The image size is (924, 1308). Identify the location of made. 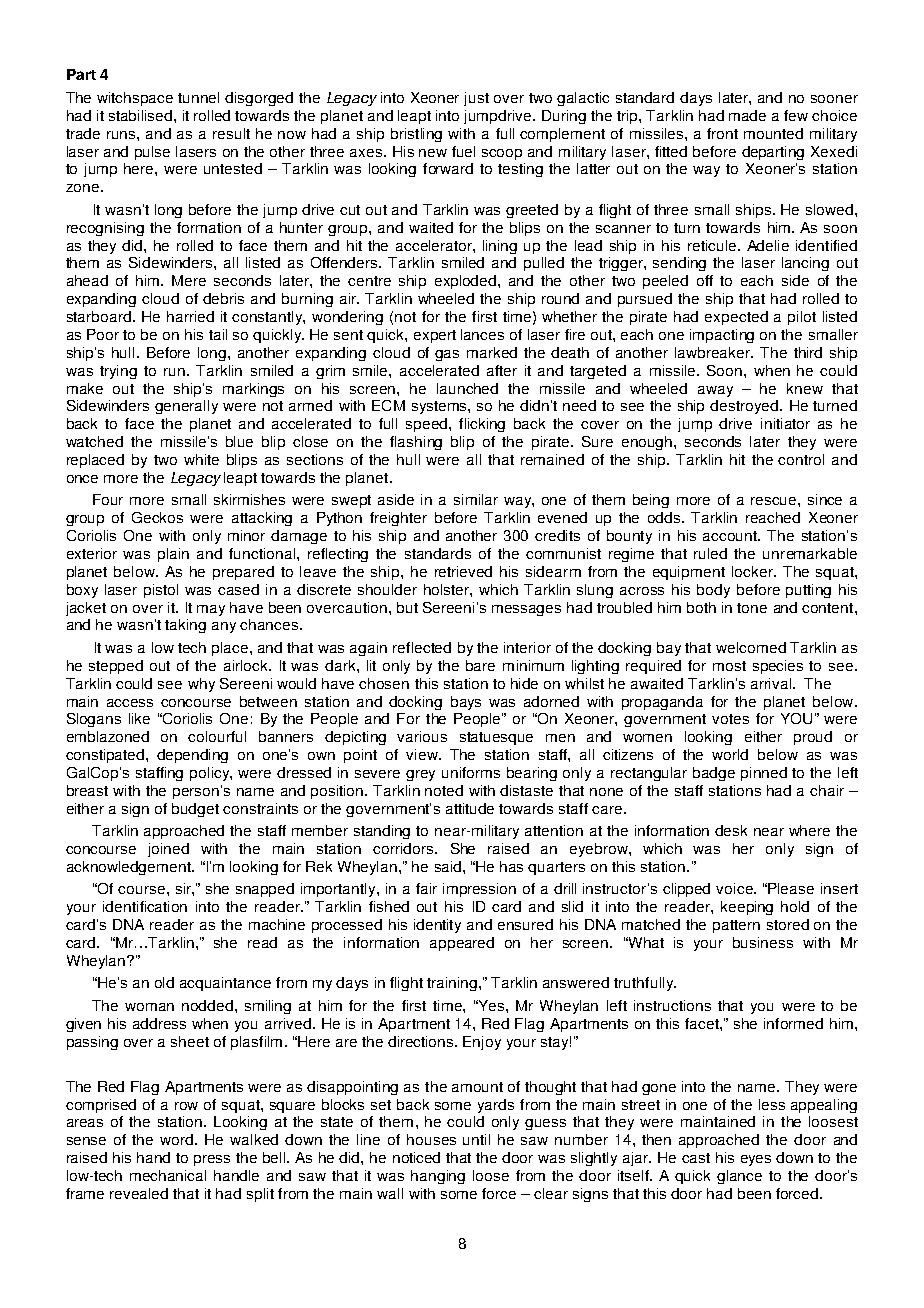
(747, 115).
